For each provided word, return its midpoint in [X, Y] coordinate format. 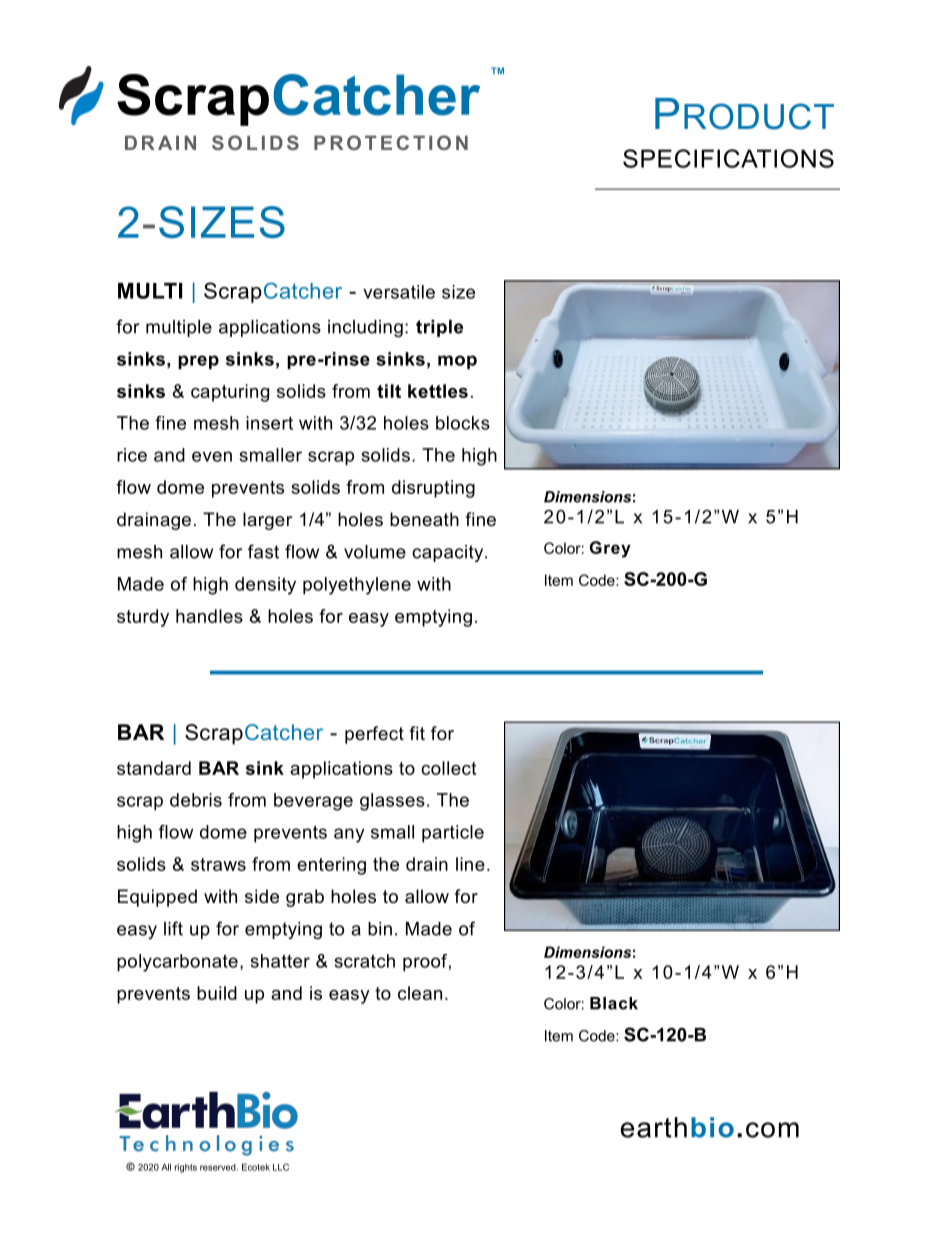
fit [417, 733]
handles [209, 616]
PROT [345, 142]
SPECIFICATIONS [728, 158]
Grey [610, 549]
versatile [399, 292]
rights [186, 1168]
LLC [281, 1167]
